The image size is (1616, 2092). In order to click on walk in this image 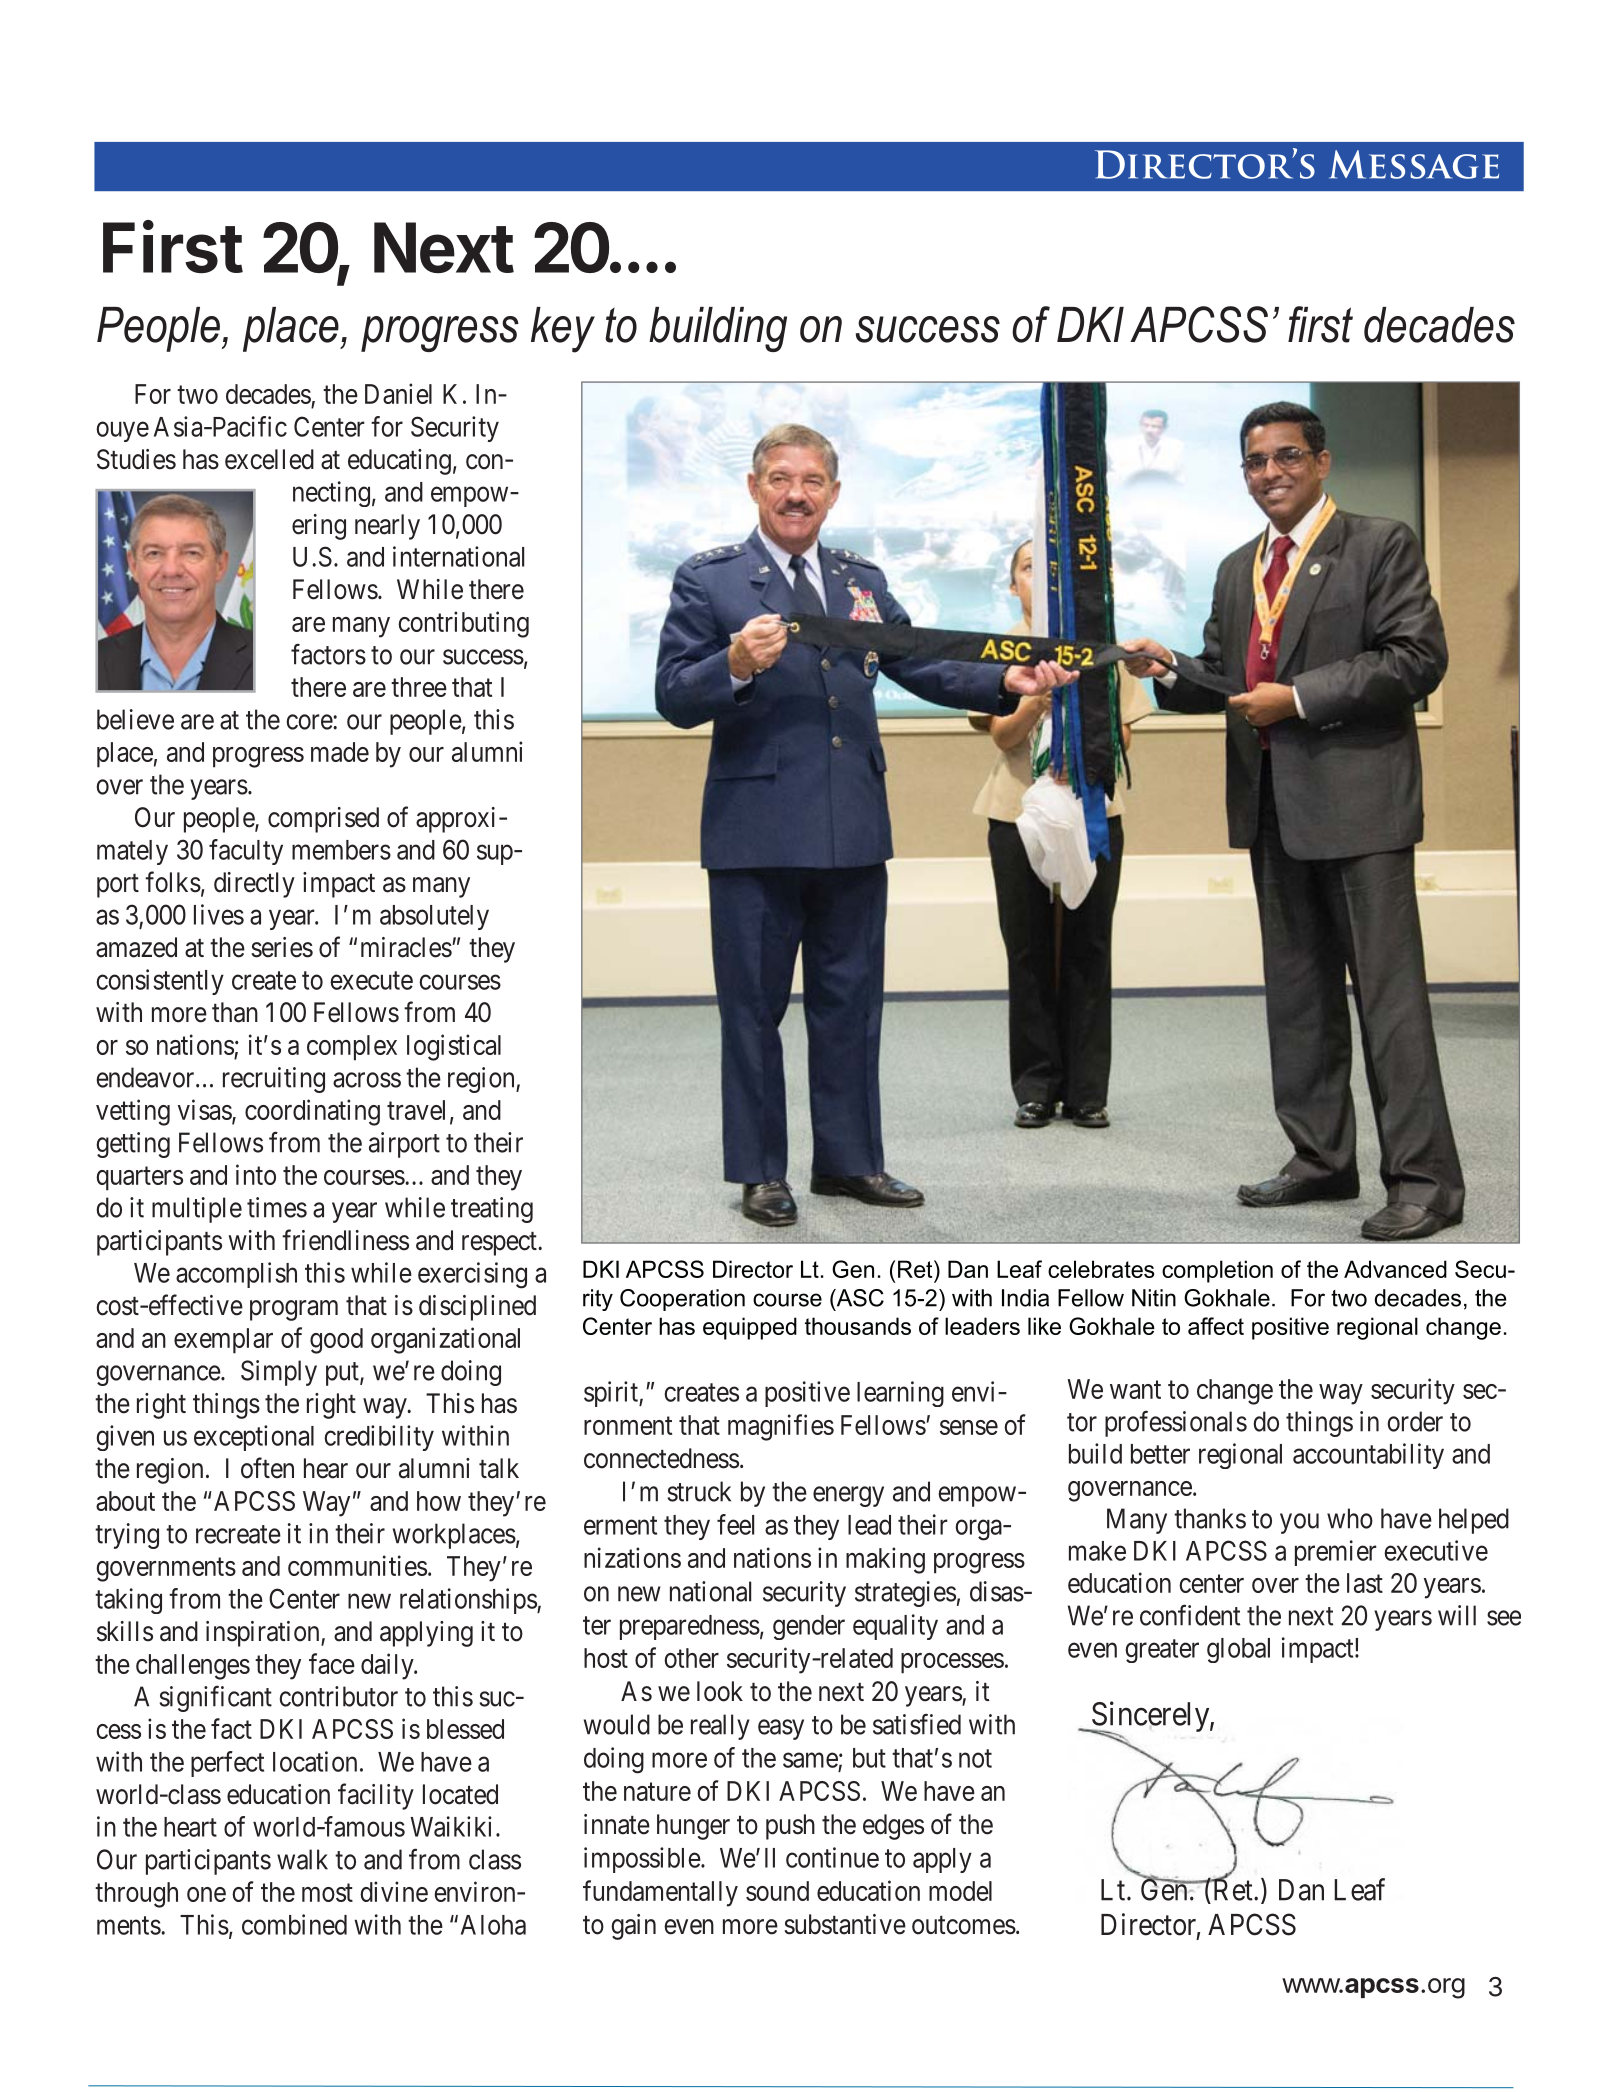, I will do `click(302, 1859)`.
